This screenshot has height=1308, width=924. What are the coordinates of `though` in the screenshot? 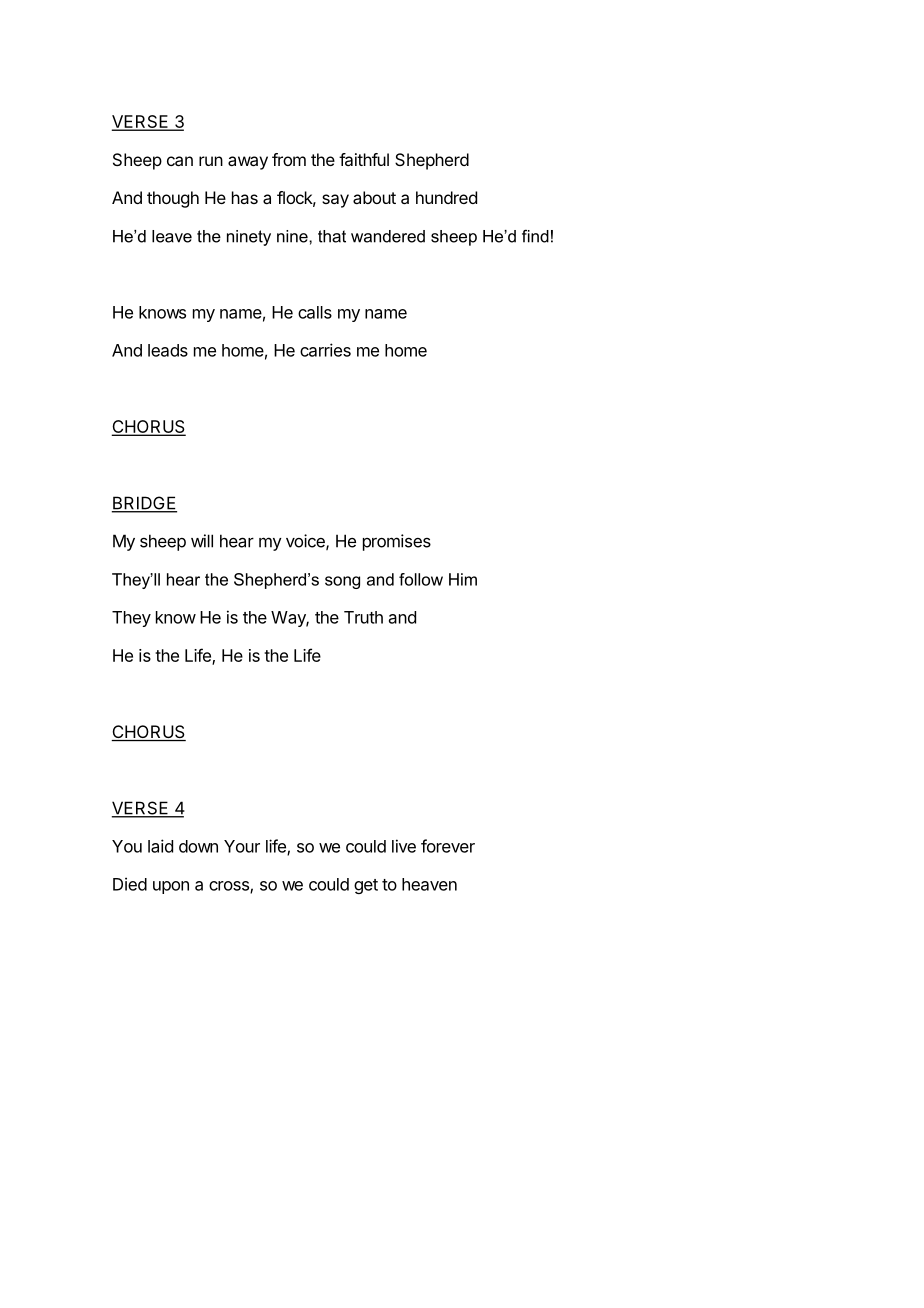 It's located at (173, 199).
